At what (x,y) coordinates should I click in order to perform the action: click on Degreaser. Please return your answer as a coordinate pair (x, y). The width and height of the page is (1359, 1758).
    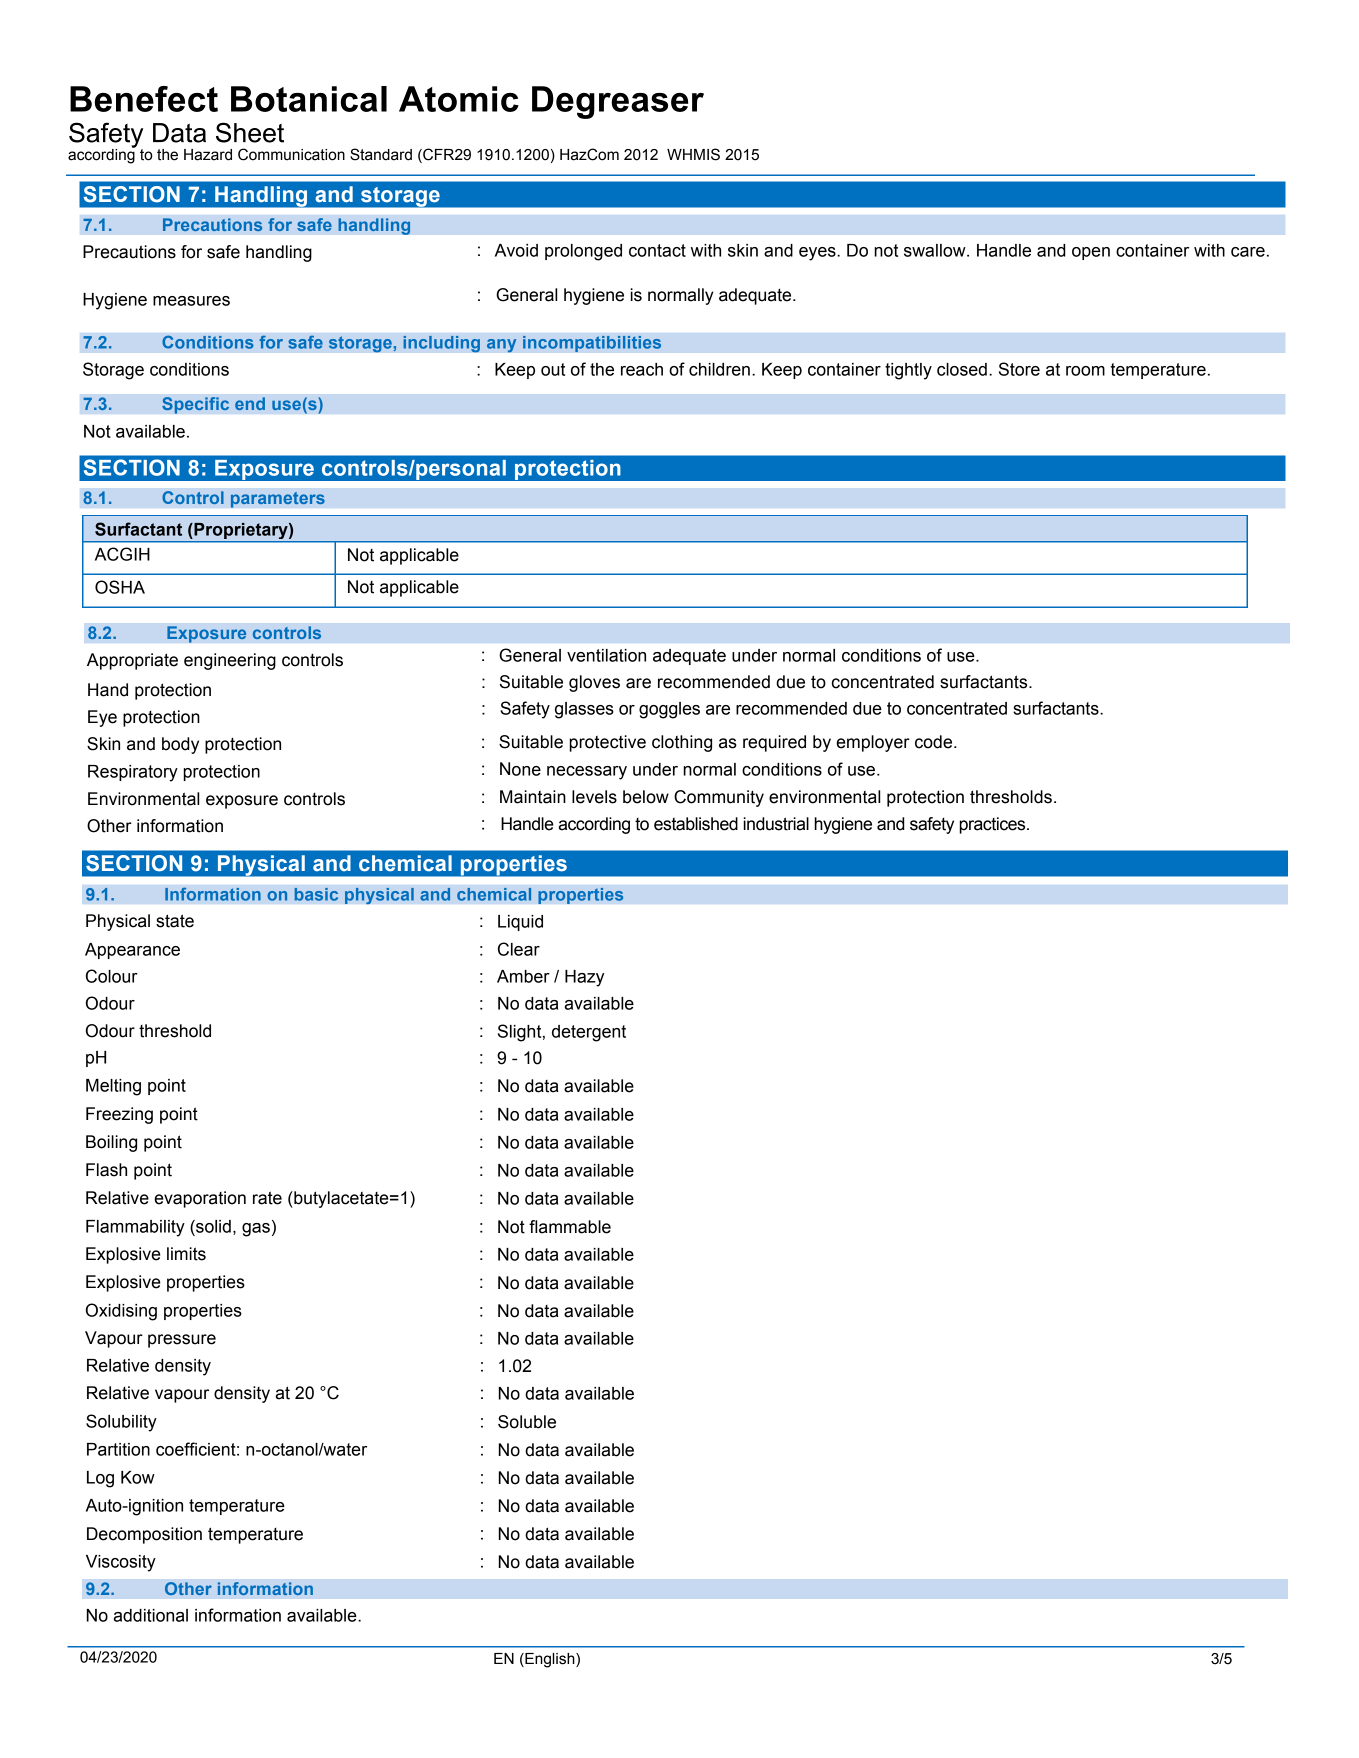
    Looking at the image, I should click on (618, 102).
